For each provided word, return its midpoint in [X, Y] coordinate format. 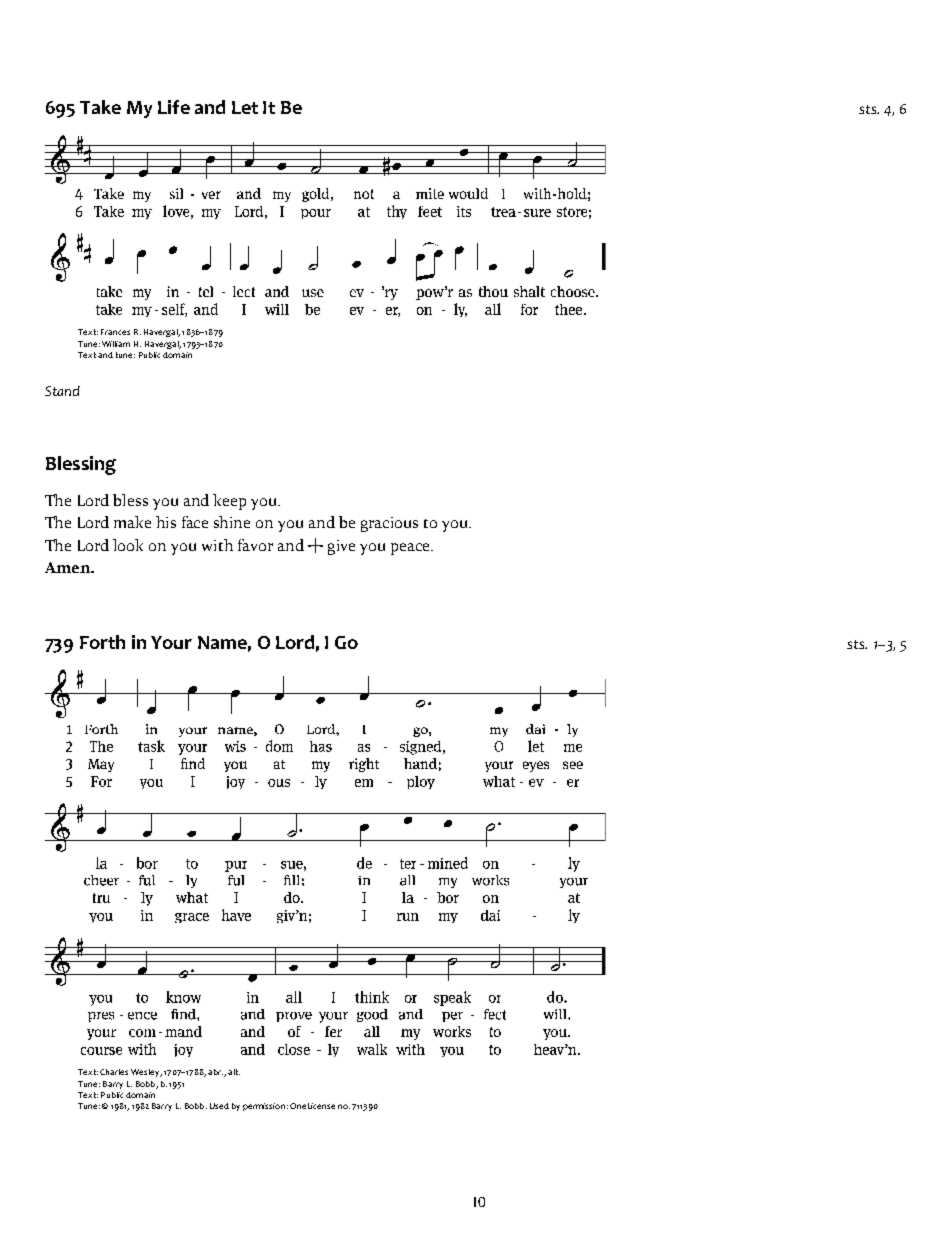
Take [100, 107]
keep [229, 502]
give [341, 547]
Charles [114, 1072]
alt [234, 1072]
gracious [389, 524]
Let [245, 107]
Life [174, 107]
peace [411, 549]
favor [255, 545]
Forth [102, 642]
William [116, 344]
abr [215, 1072]
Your [171, 642]
